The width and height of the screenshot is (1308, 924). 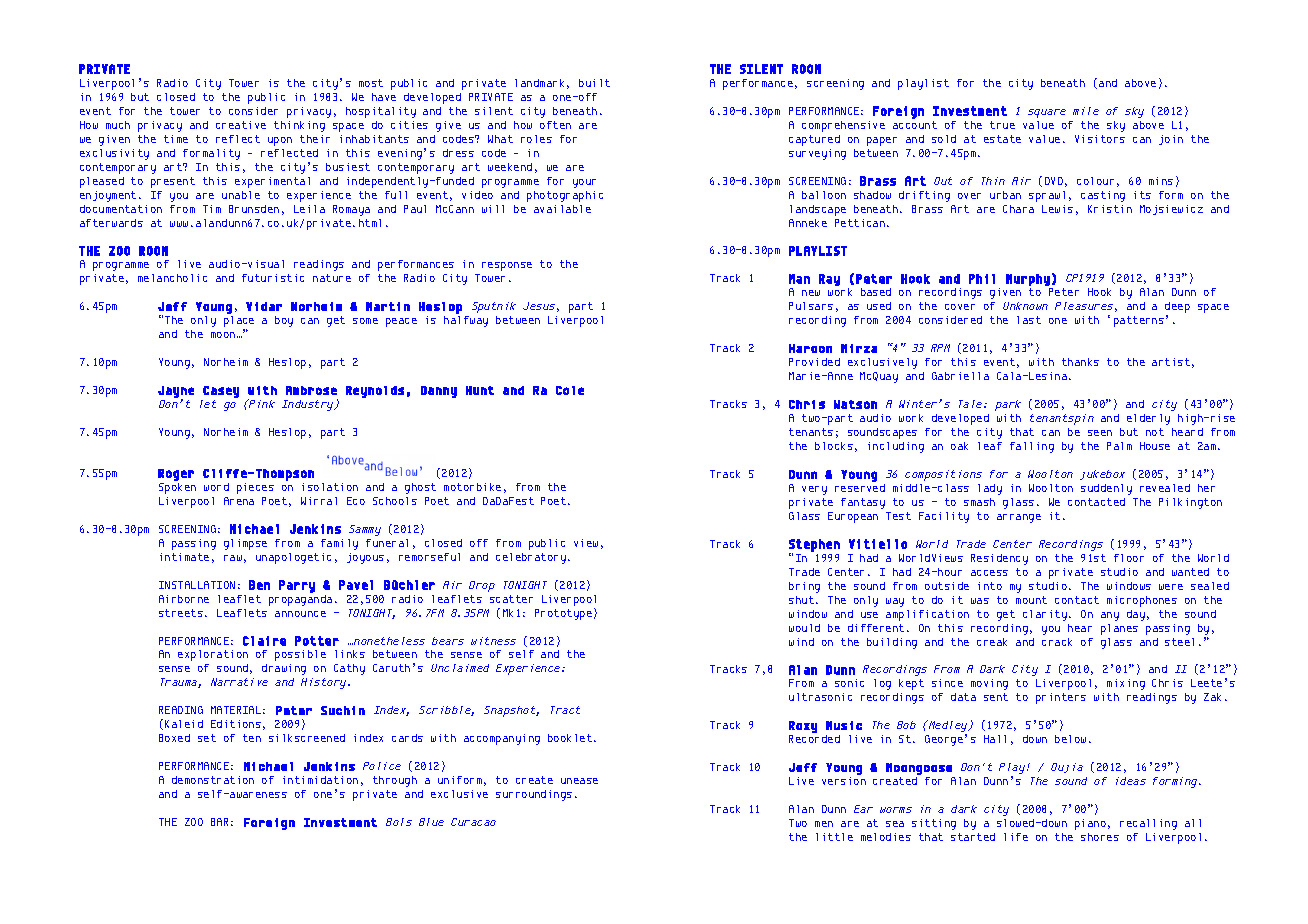 What do you see at coordinates (197, 585) in the screenshot?
I see `INSTALLATION` at bounding box center [197, 585].
